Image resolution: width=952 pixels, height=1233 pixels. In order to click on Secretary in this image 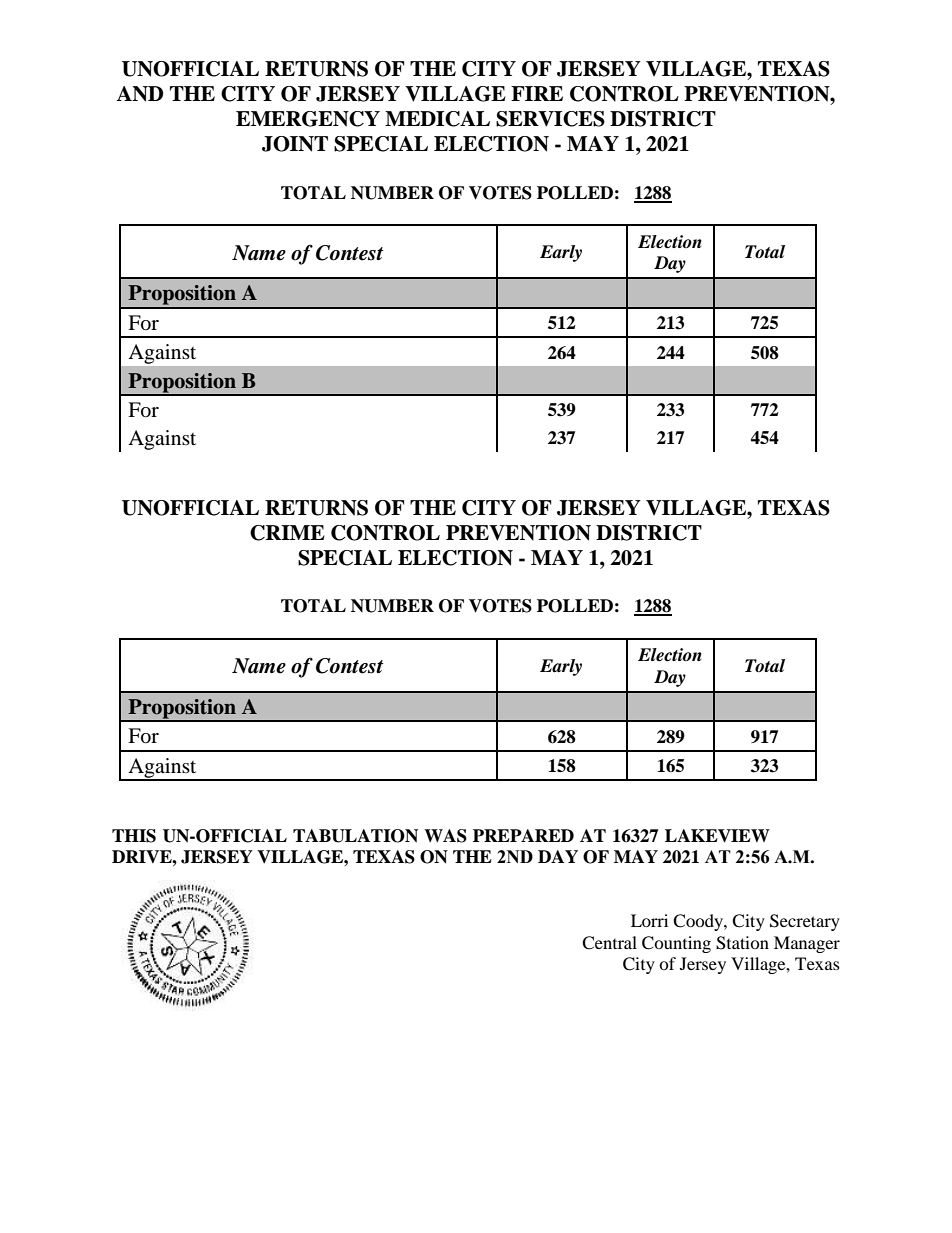, I will do `click(805, 922)`.
